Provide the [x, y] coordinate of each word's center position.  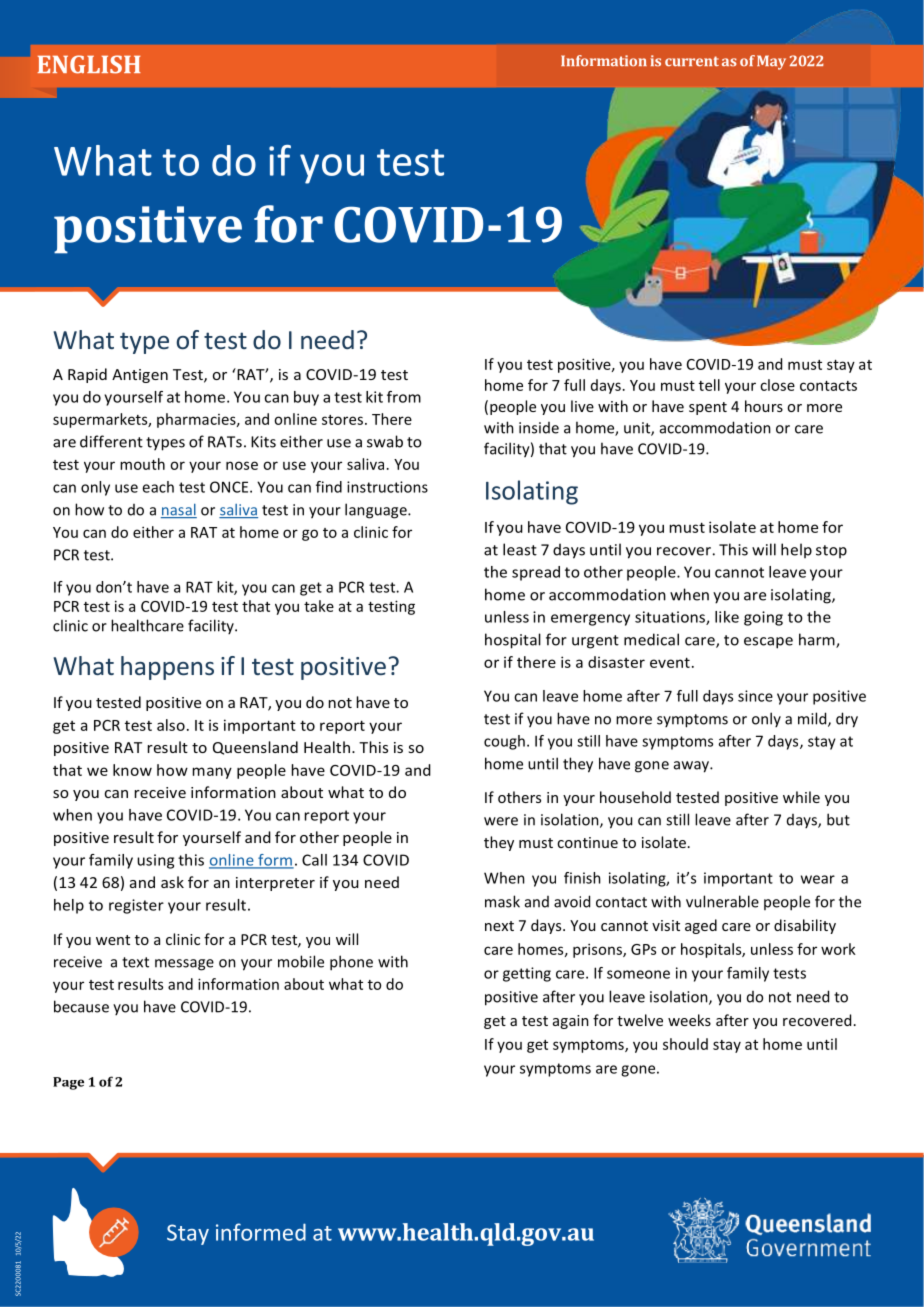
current [692, 61]
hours [764, 406]
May [771, 62]
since [755, 696]
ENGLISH [89, 64]
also [171, 725]
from [404, 397]
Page [68, 1083]
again [571, 1022]
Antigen [140, 376]
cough [504, 742]
